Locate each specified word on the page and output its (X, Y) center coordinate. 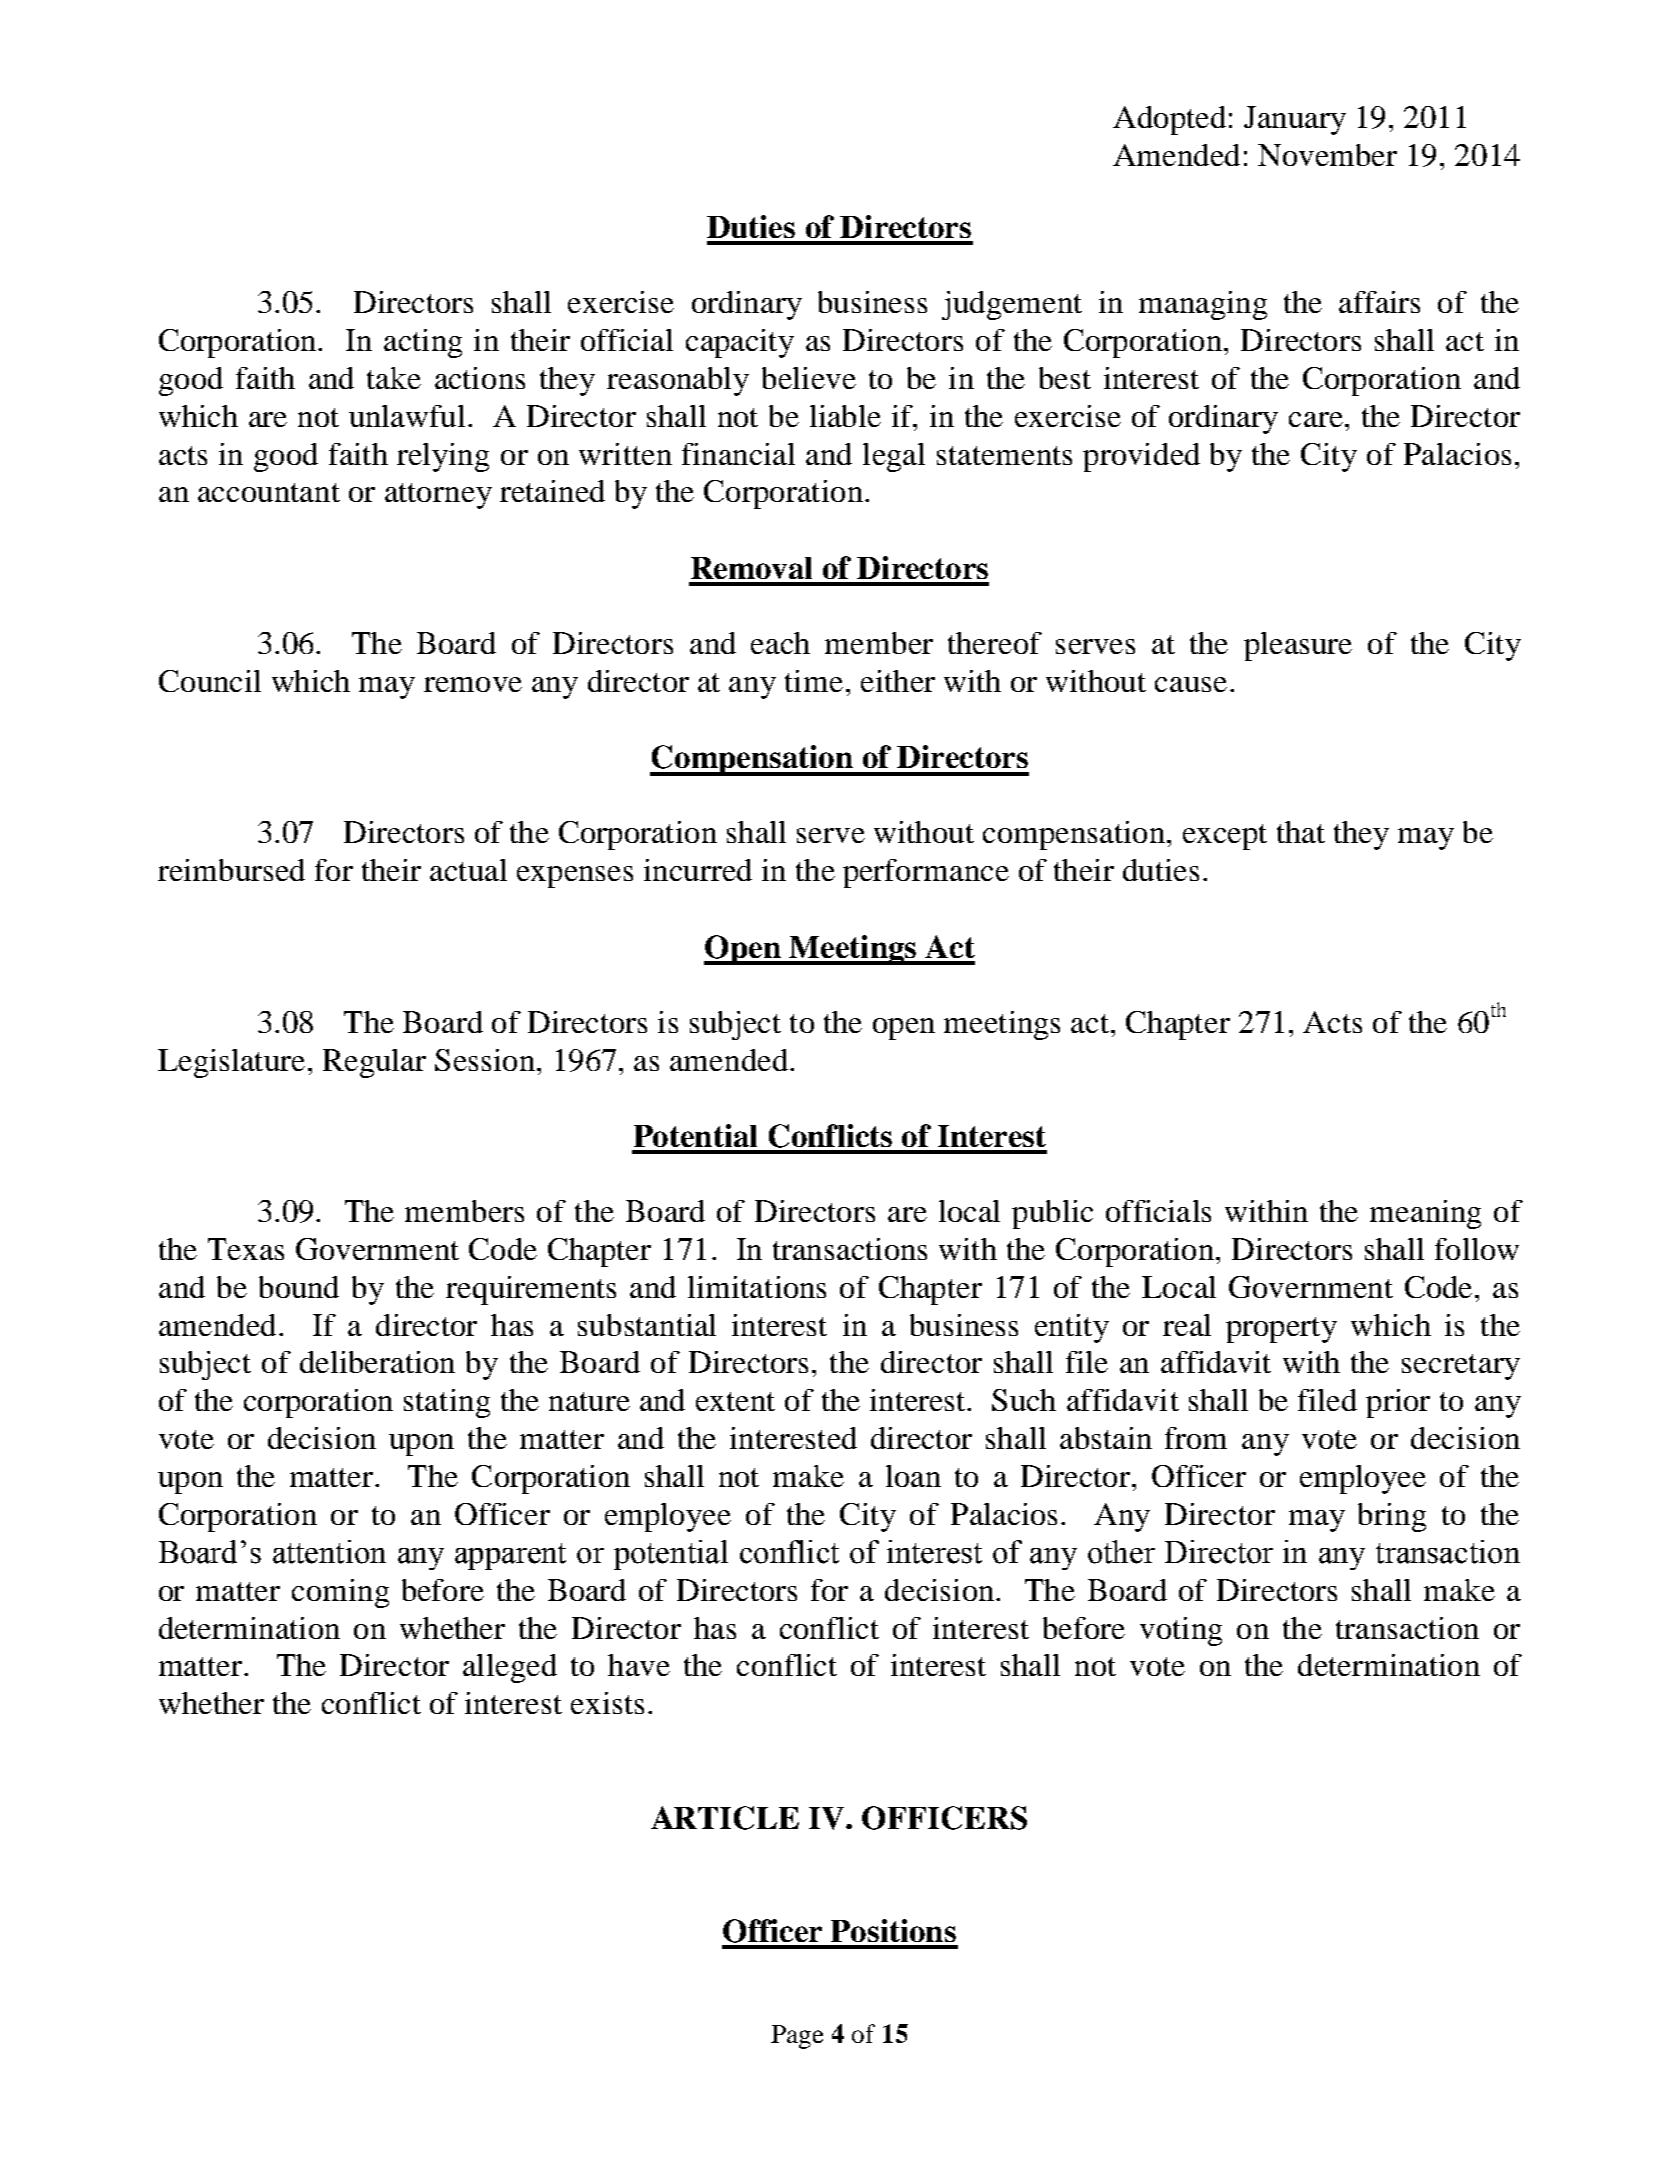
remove (473, 684)
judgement (1012, 305)
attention (329, 1552)
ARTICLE (725, 1818)
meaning (1425, 1214)
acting (423, 343)
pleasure (1298, 646)
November (1327, 155)
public (1052, 1214)
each (780, 643)
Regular (374, 1063)
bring (1392, 1517)
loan (913, 1476)
